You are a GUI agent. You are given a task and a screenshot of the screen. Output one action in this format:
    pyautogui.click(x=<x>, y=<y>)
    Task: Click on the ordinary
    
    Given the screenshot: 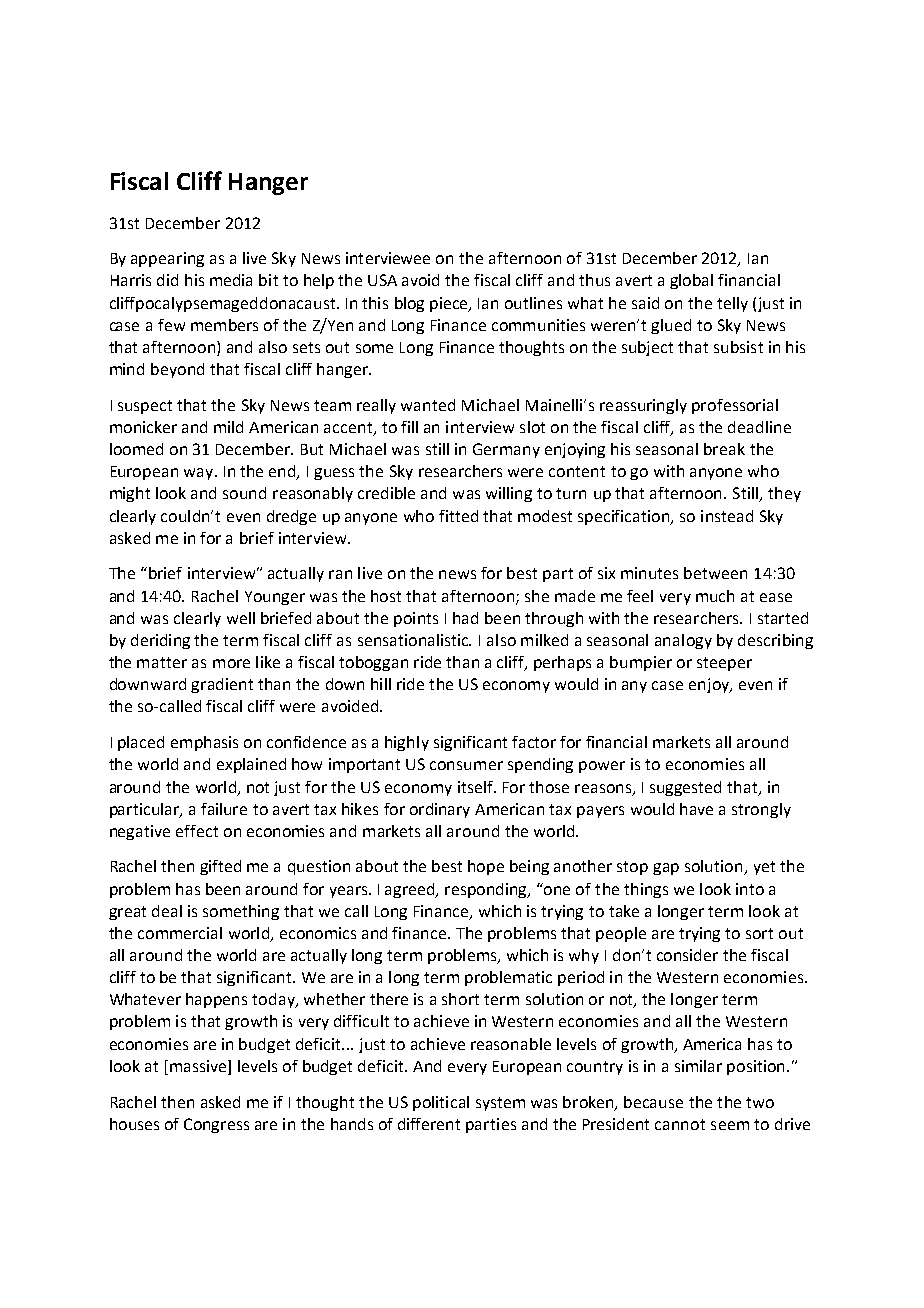 What is the action you would take?
    pyautogui.click(x=440, y=810)
